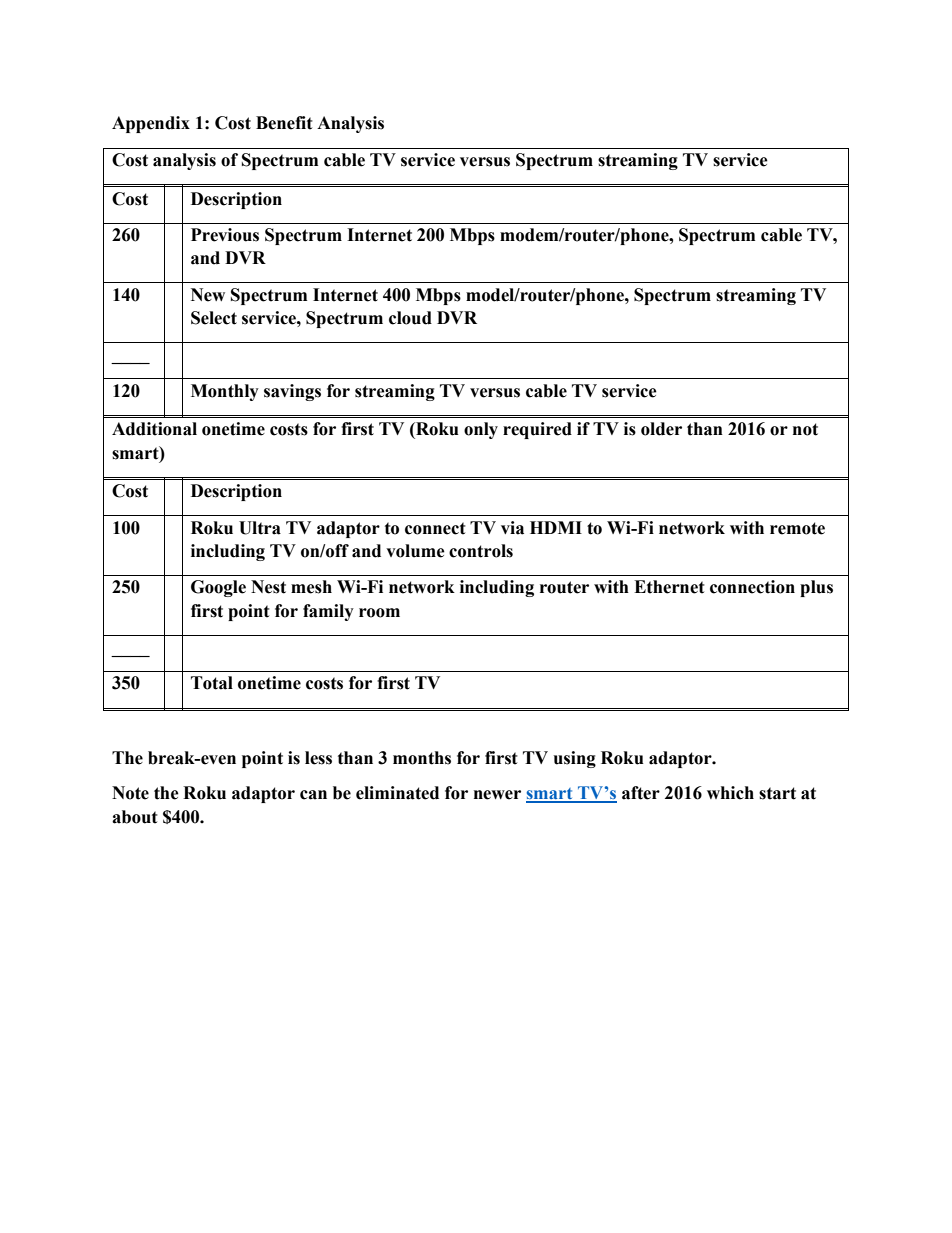  Describe the element at coordinates (669, 587) in the screenshot. I see `Ethernet` at that location.
